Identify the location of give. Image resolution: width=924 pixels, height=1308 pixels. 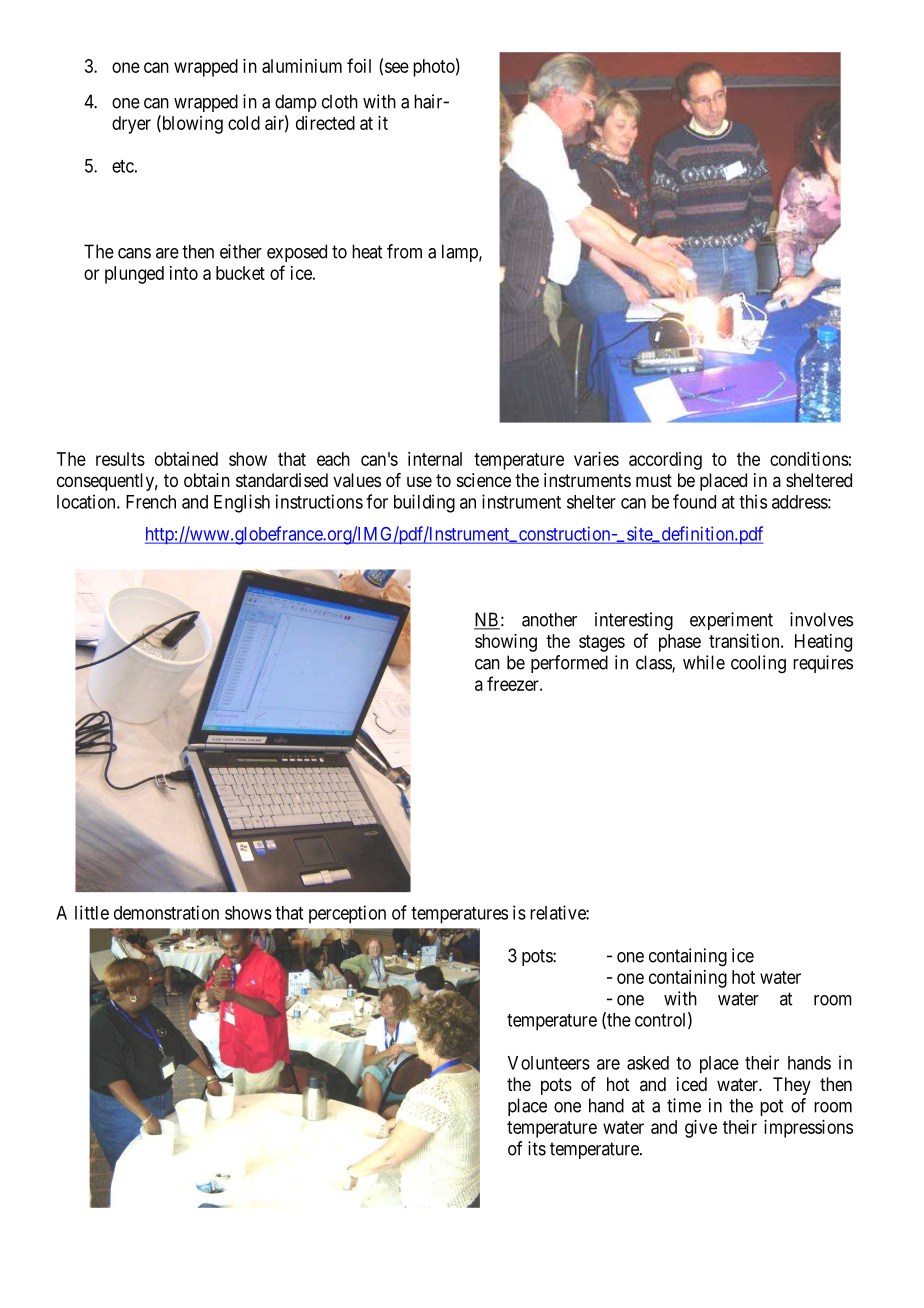
(701, 1129).
